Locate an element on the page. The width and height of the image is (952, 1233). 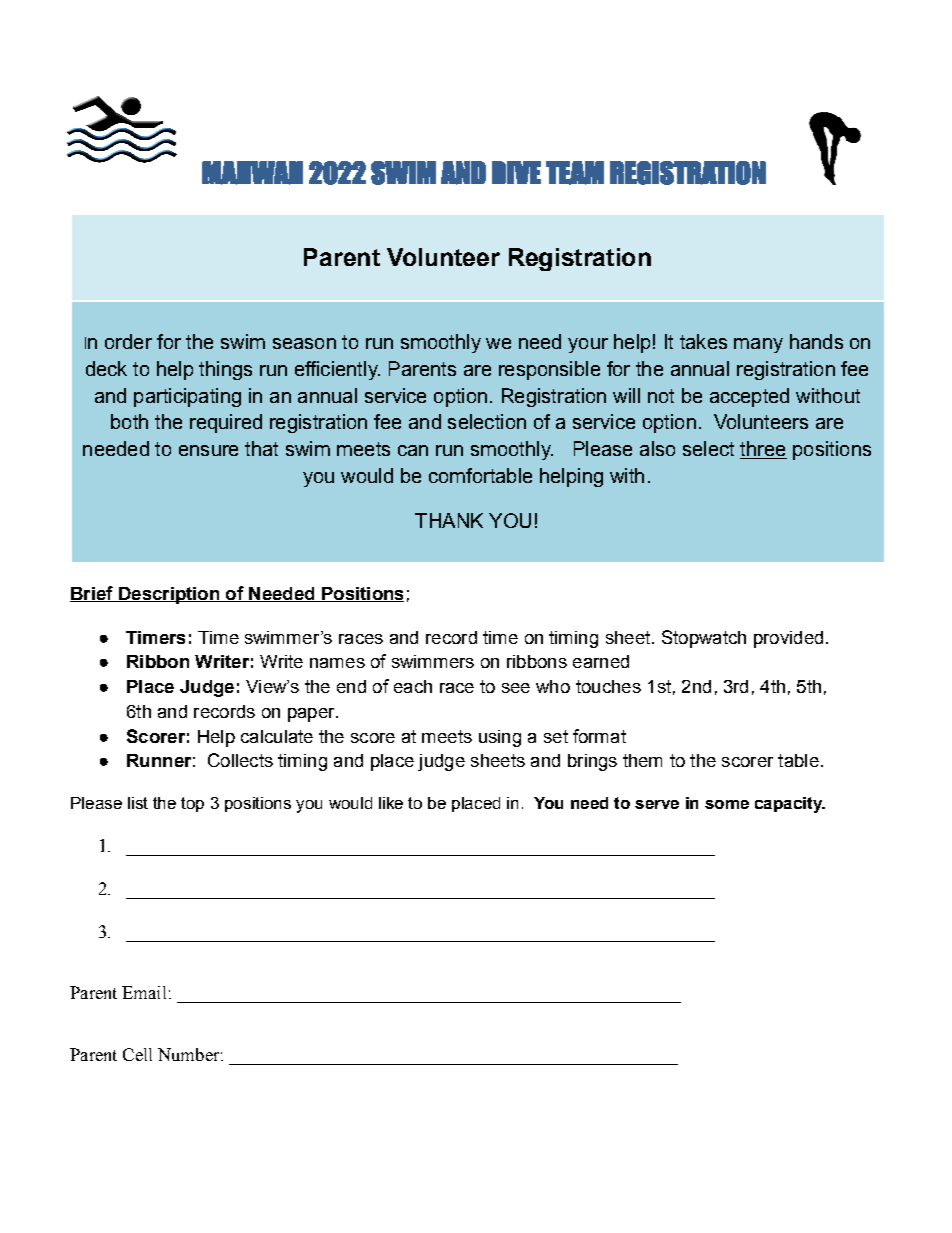
each is located at coordinates (413, 686).
